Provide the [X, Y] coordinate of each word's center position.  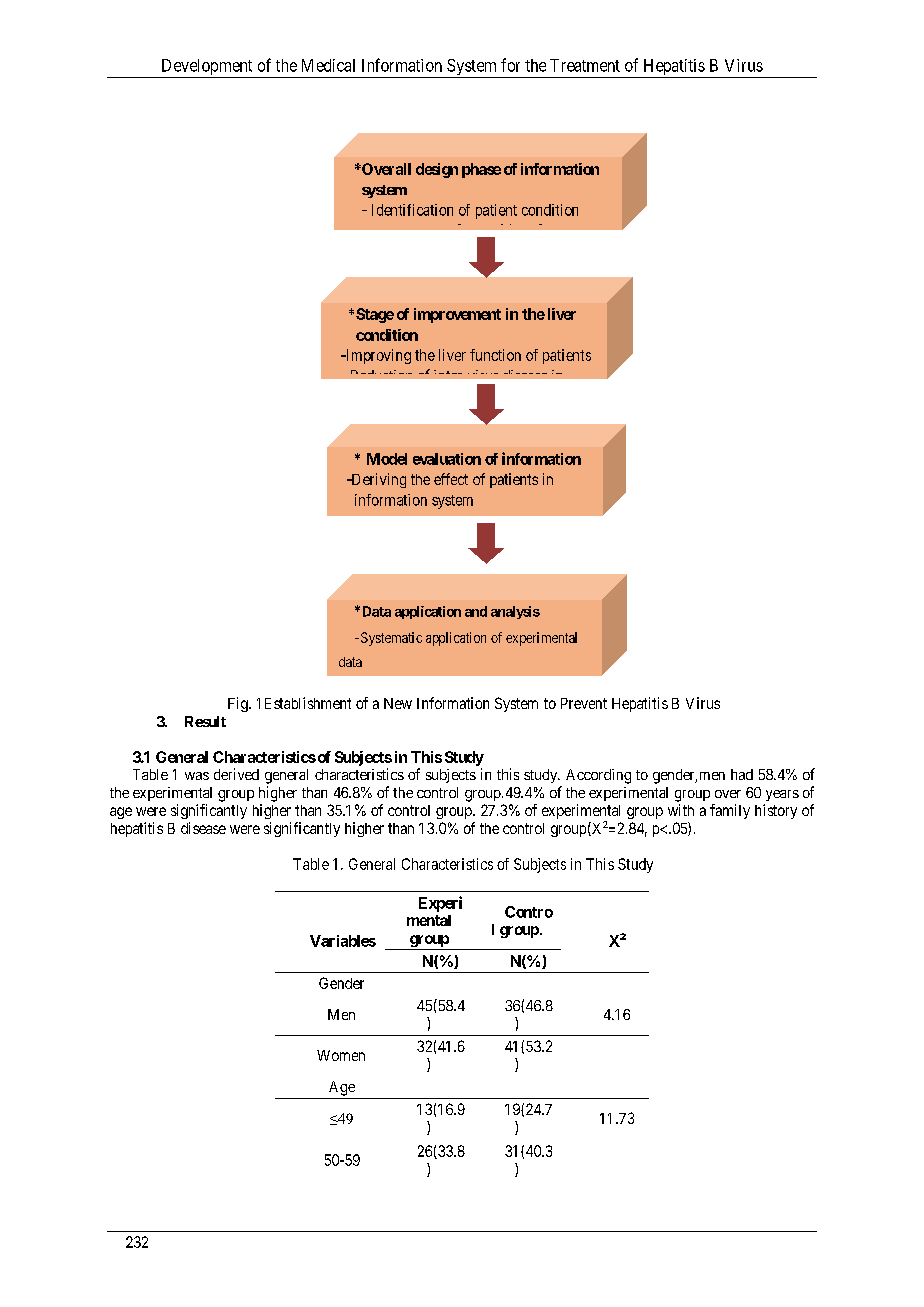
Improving [377, 356]
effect [451, 479]
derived [236, 774]
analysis [515, 612]
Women [341, 1055]
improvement [457, 315]
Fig [239, 704]
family [730, 811]
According [598, 776]
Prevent [584, 703]
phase [481, 170]
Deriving [377, 480]
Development [207, 68]
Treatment [585, 65]
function [495, 355]
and [476, 611]
